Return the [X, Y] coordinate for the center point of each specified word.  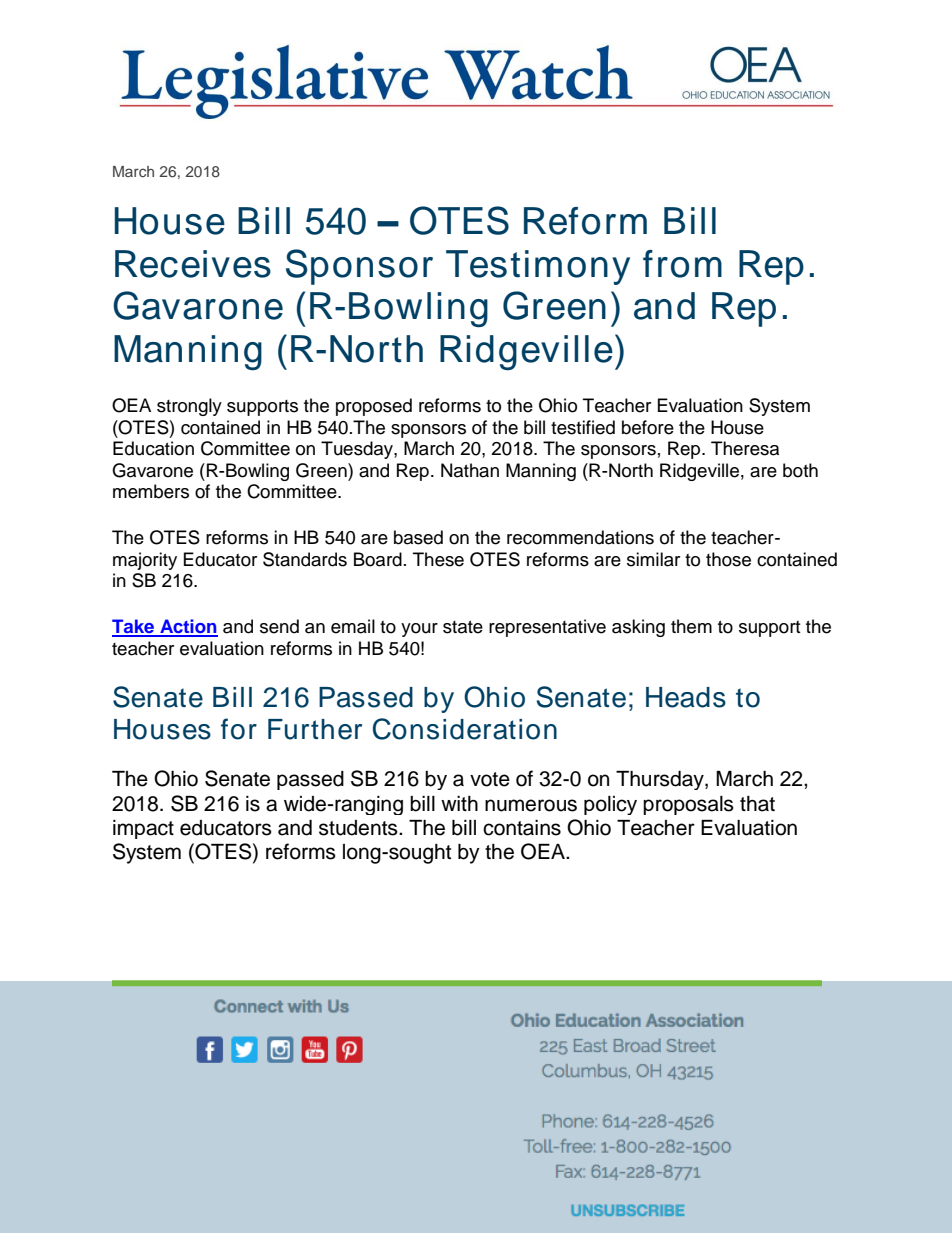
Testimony [538, 267]
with [459, 803]
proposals [688, 805]
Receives [193, 264]
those [728, 559]
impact [143, 829]
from [682, 264]
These [438, 559]
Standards [305, 559]
